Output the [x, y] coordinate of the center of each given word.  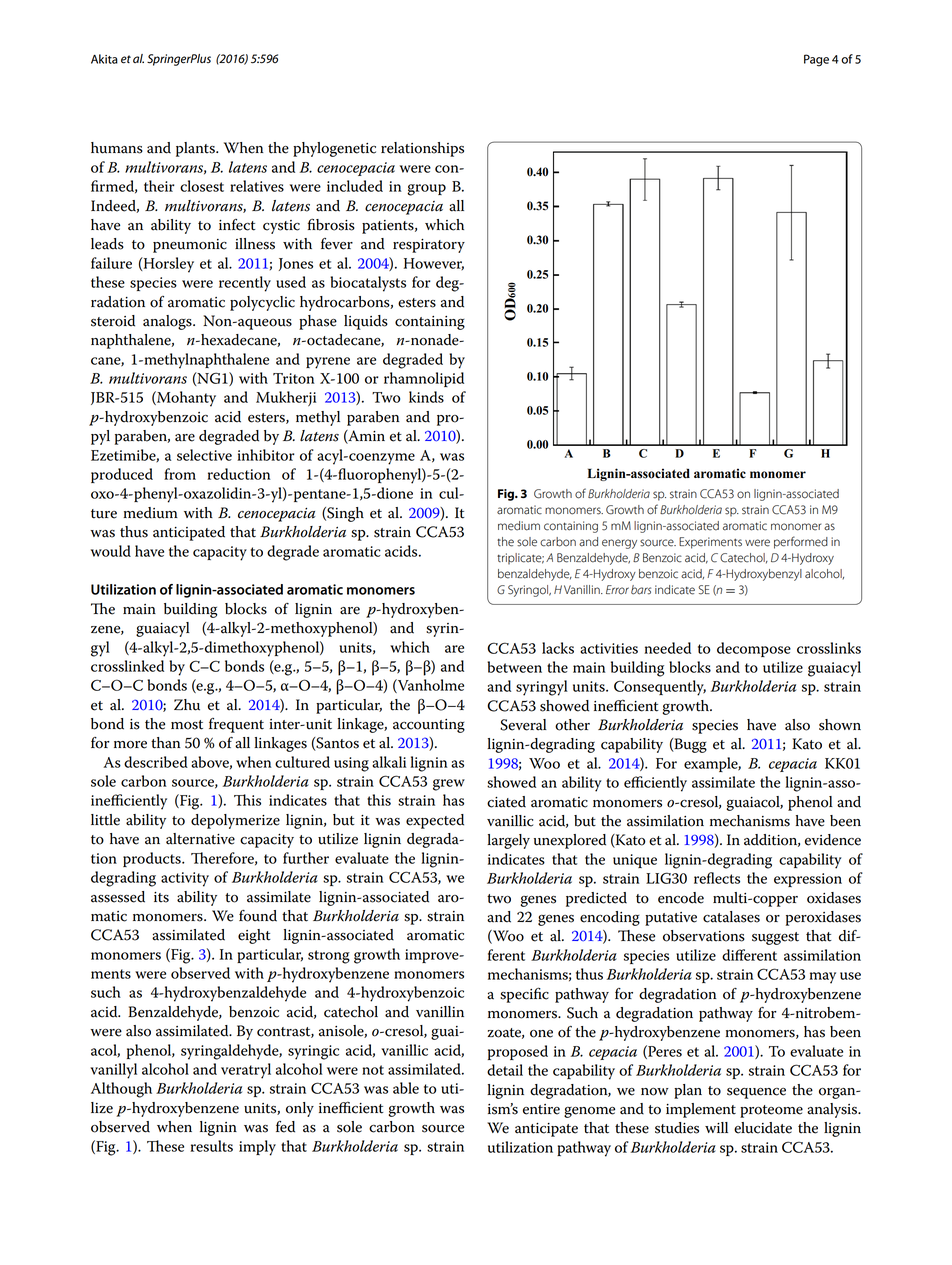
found [258, 916]
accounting [429, 726]
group [426, 190]
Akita [104, 59]
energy [619, 544]
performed [801, 542]
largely [508, 841]
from [180, 474]
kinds [426, 397]
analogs [168, 322]
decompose [754, 649]
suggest [775, 938]
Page [816, 60]
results [211, 1146]
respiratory [429, 246]
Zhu [187, 705]
